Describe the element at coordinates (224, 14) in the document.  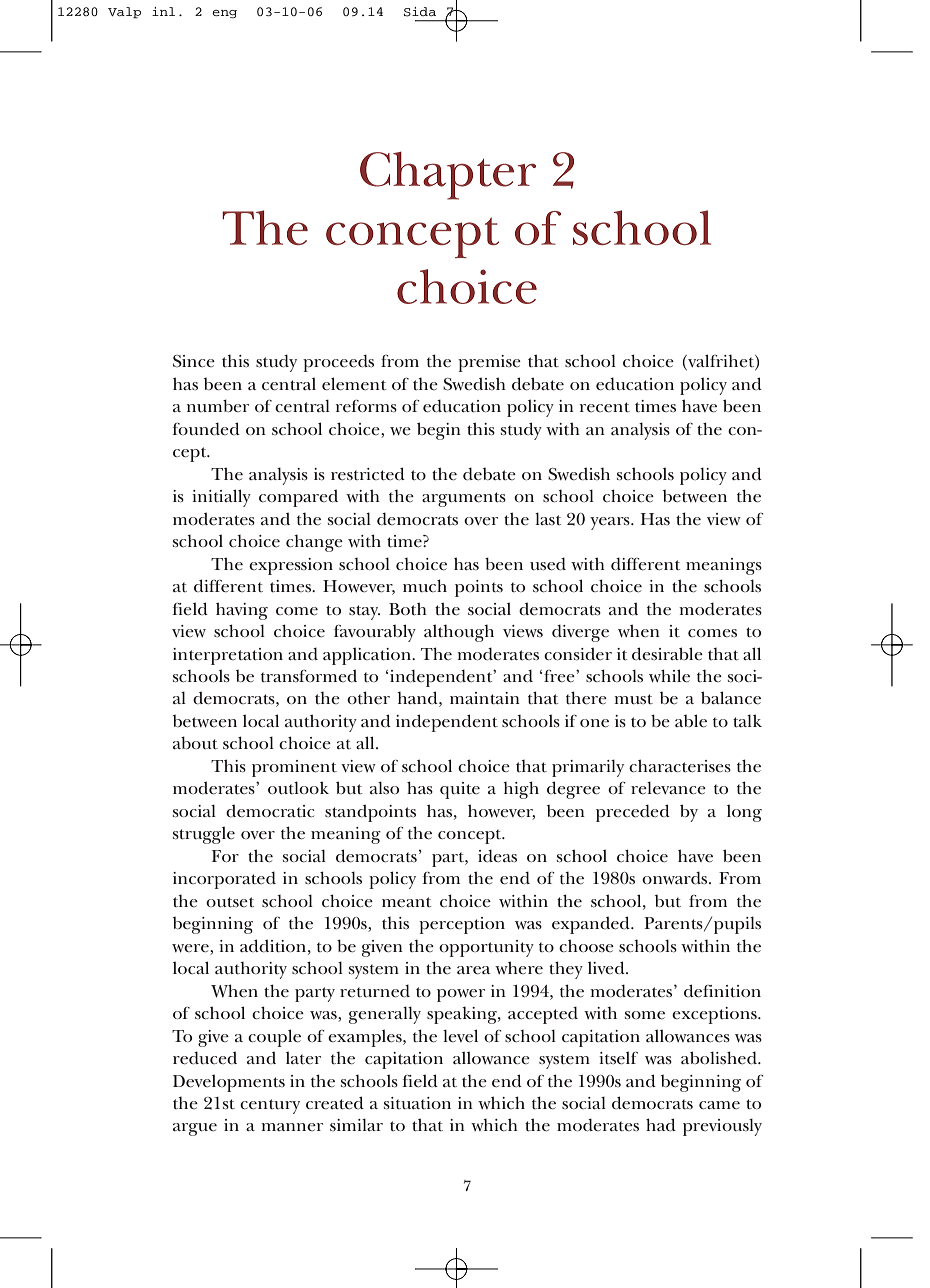
I see `eng` at that location.
